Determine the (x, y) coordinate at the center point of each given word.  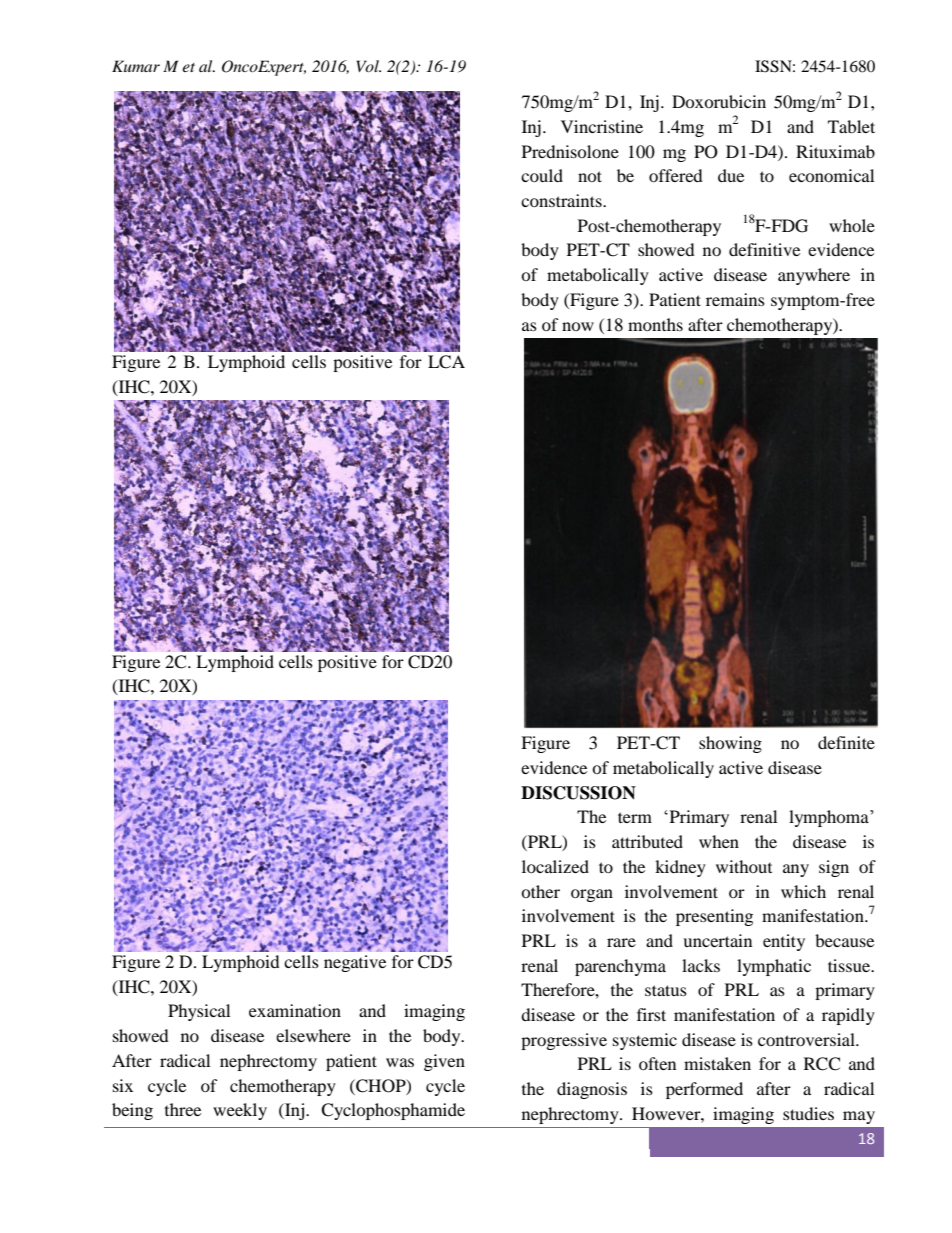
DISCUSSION (578, 793)
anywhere (814, 276)
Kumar (136, 66)
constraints (562, 200)
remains (735, 299)
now (578, 326)
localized (555, 866)
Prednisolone (570, 151)
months (655, 324)
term (635, 817)
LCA (446, 362)
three (183, 1109)
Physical (199, 1012)
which (803, 891)
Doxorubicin (719, 101)
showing (730, 744)
